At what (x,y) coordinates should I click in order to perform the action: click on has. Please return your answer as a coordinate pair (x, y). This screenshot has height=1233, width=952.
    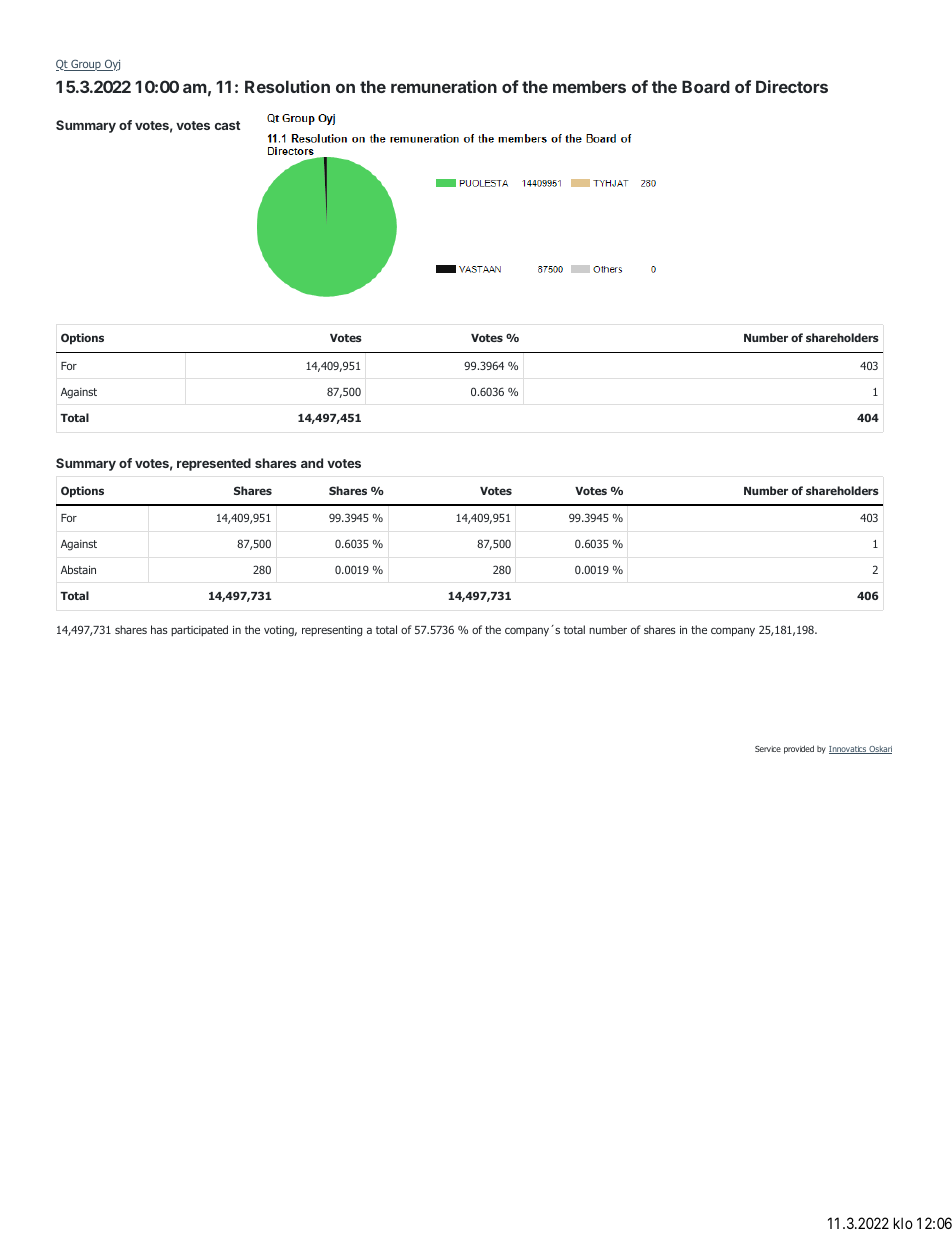
    Looking at the image, I should click on (159, 629).
